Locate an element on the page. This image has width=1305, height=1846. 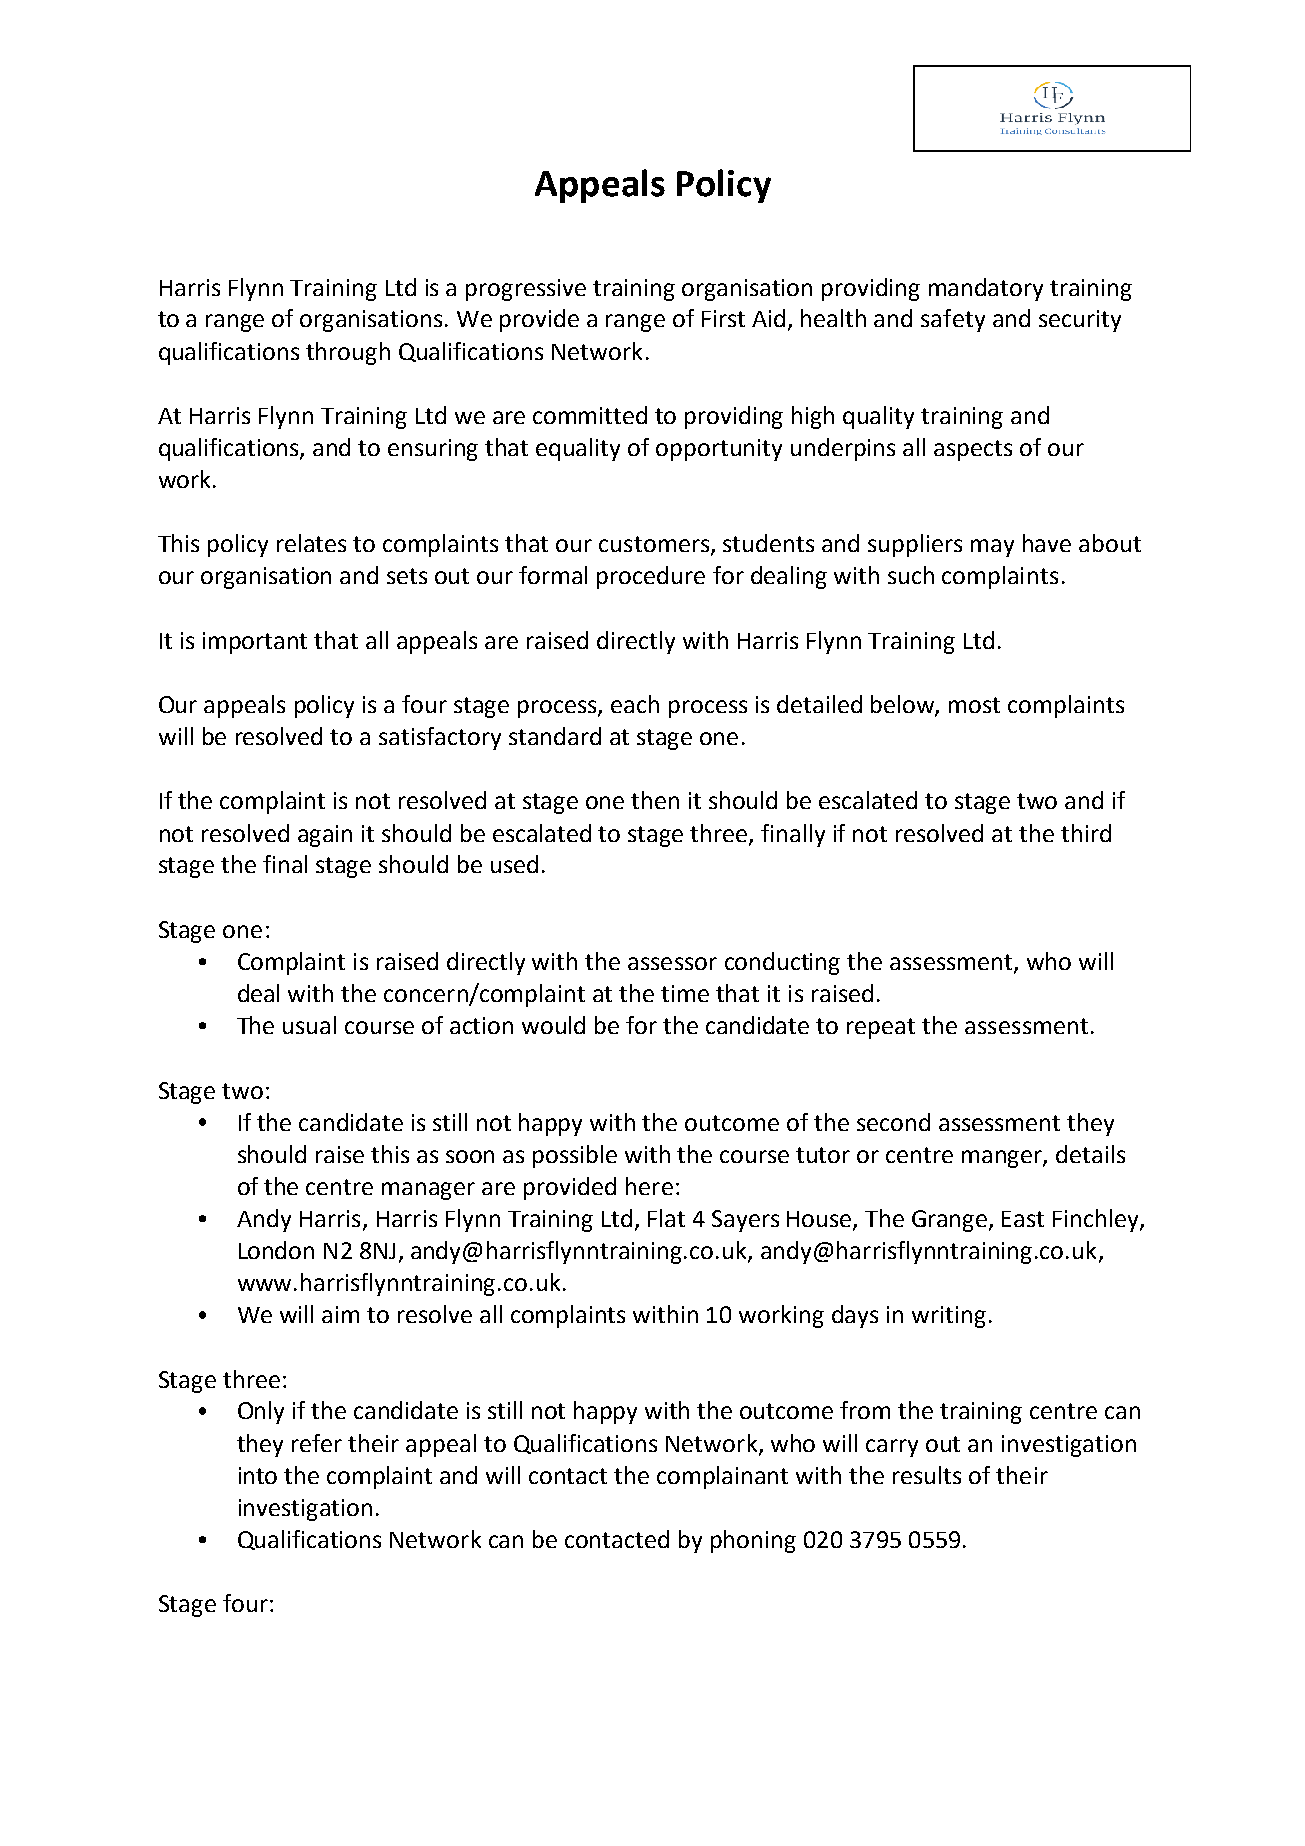
First is located at coordinates (723, 318).
